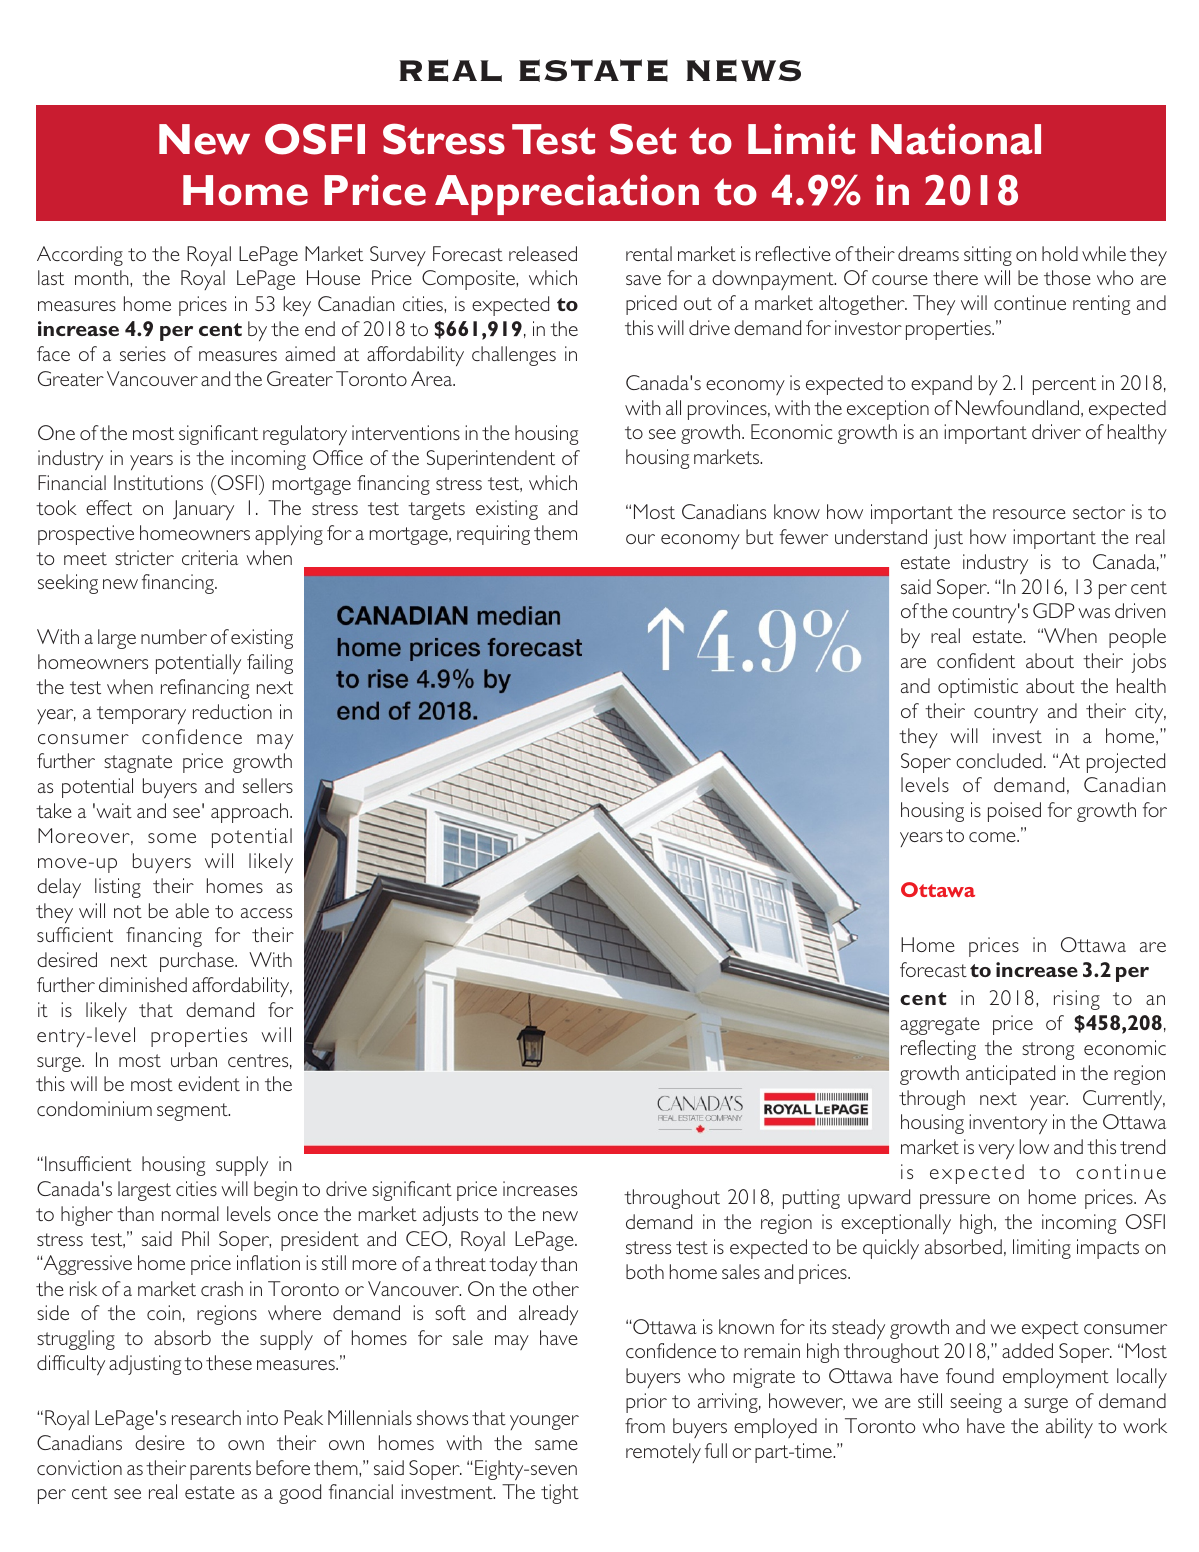 Image resolution: width=1199 pixels, height=1552 pixels. Describe the element at coordinates (999, 760) in the screenshot. I see `concluded` at that location.
